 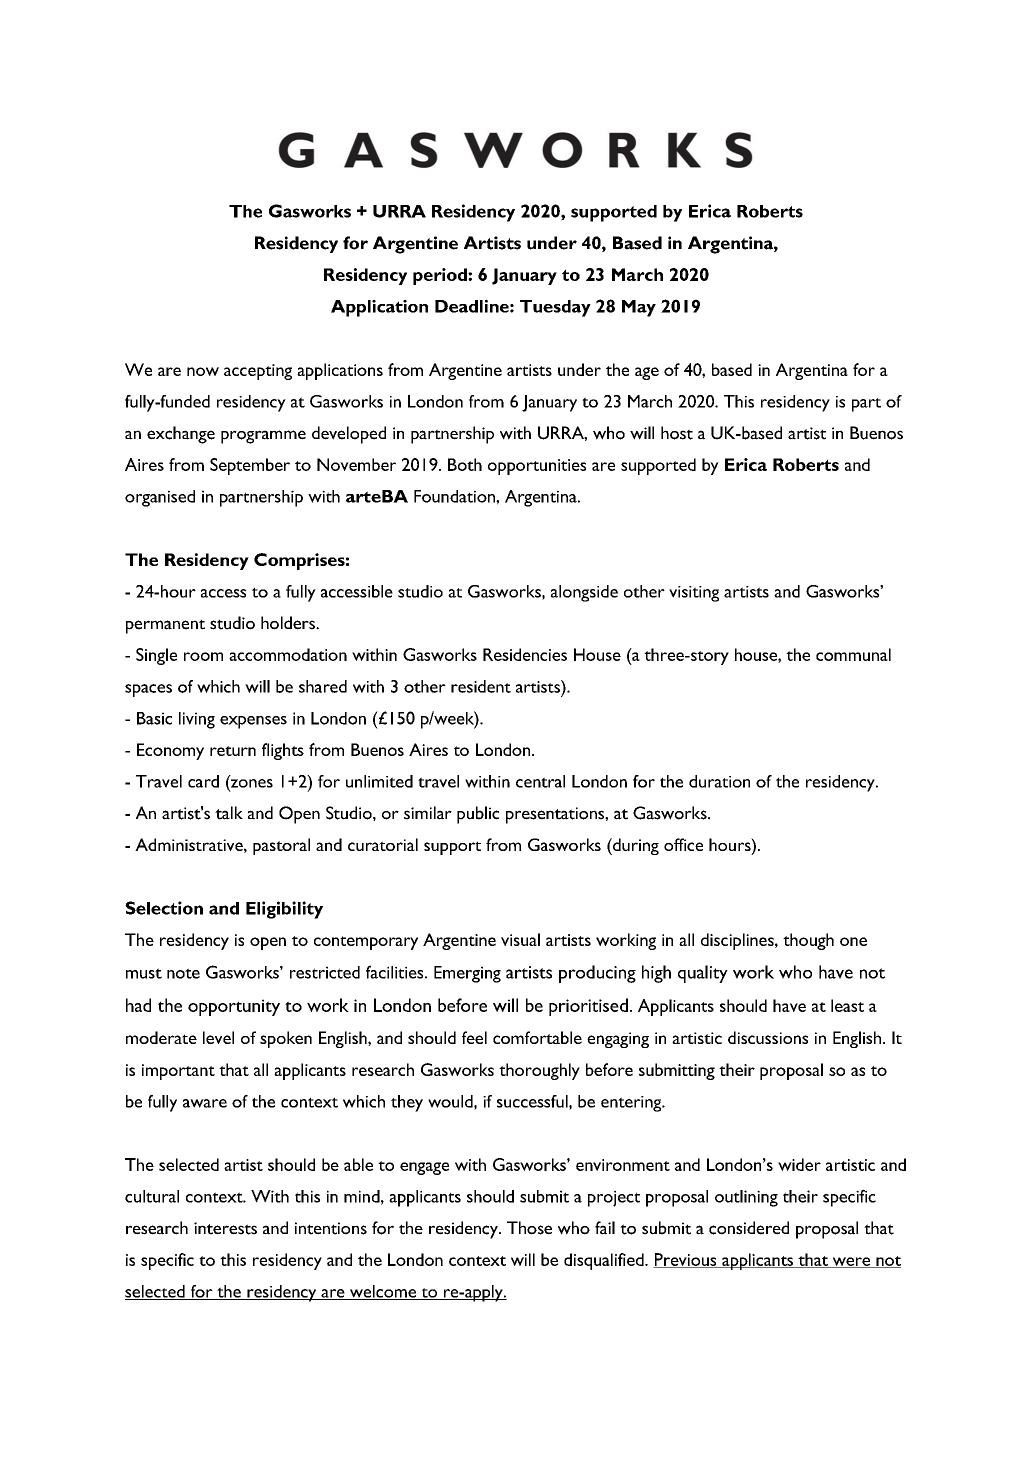 What do you see at coordinates (529, 1228) in the page?
I see `Those` at bounding box center [529, 1228].
